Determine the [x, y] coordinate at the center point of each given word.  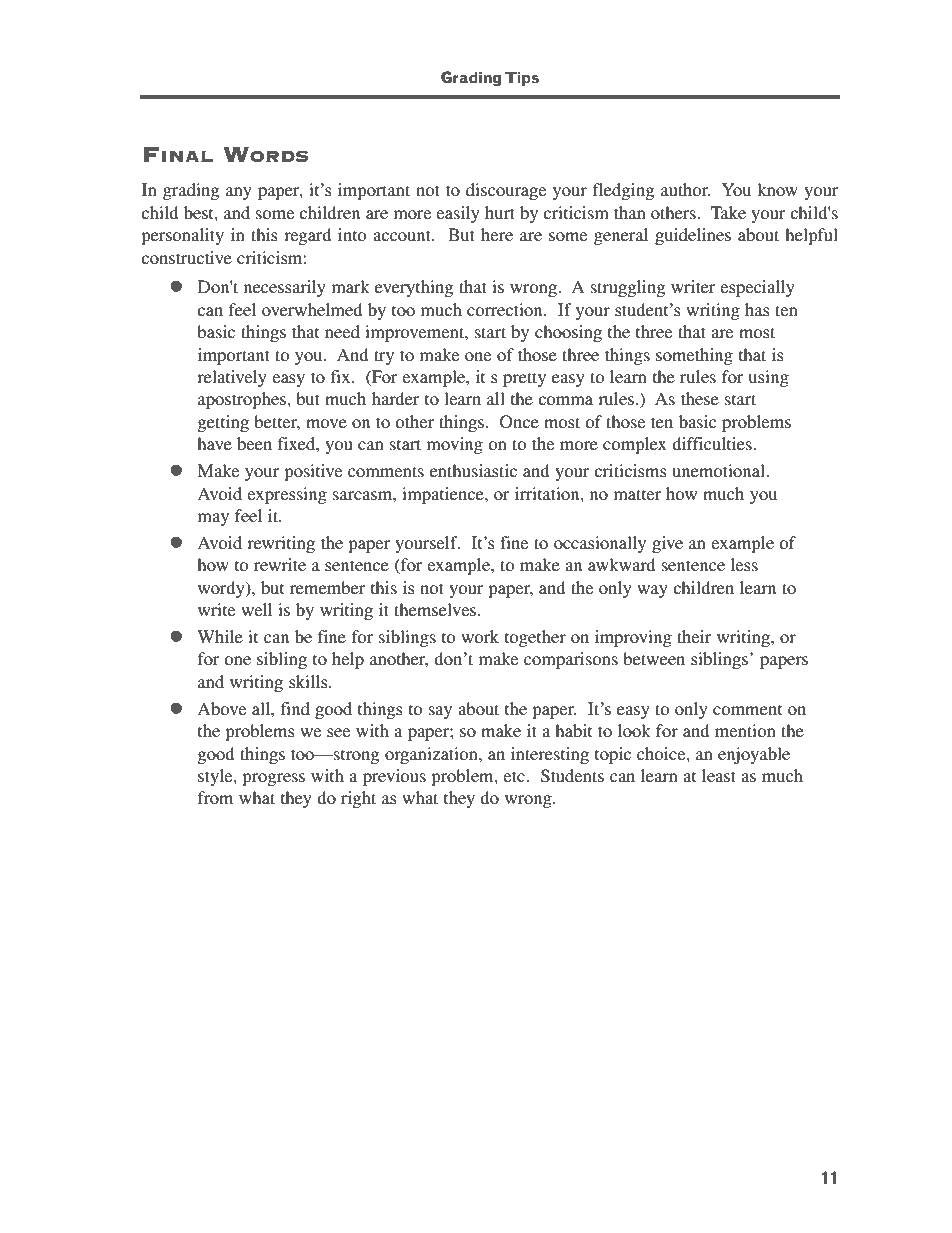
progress [273, 779]
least [719, 775]
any [239, 193]
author [686, 189]
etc [515, 776]
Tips [522, 78]
